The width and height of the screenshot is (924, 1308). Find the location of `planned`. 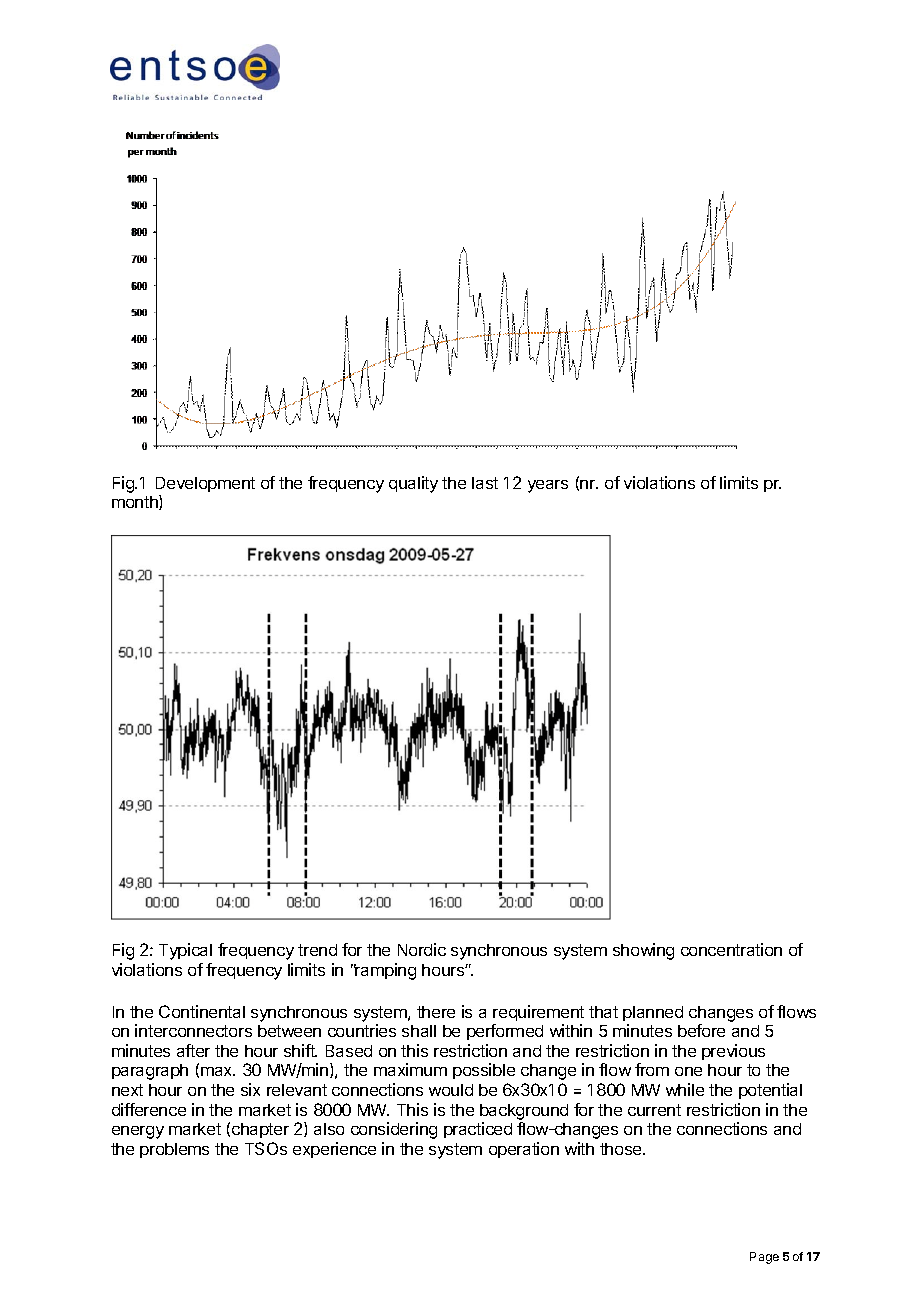

planned is located at coordinates (653, 1013).
